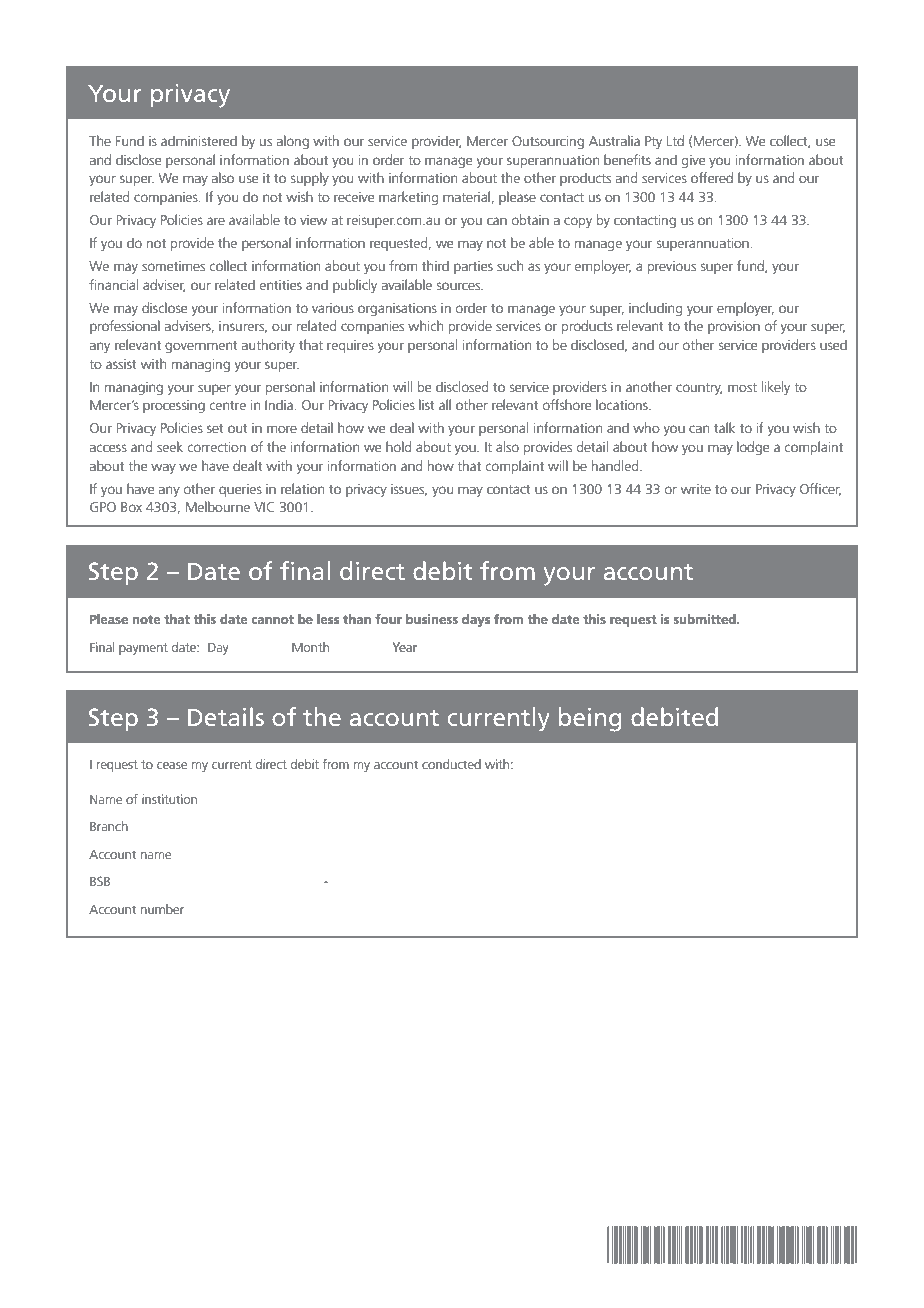  What do you see at coordinates (742, 387) in the document?
I see `most` at bounding box center [742, 387].
